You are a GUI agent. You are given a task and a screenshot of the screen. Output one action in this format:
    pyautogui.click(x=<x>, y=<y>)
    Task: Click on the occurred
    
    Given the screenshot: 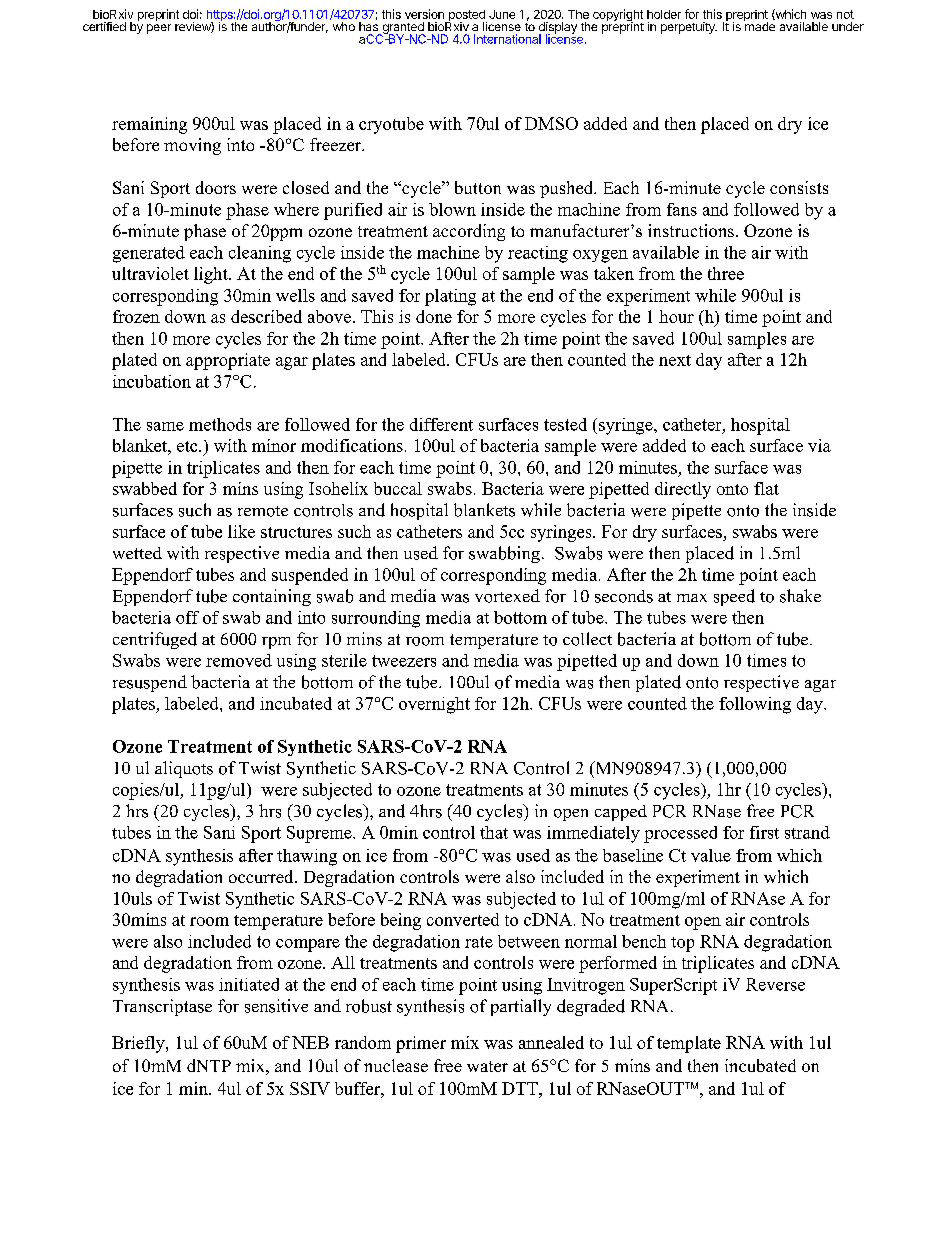 What is the action you would take?
    pyautogui.click(x=262, y=876)
